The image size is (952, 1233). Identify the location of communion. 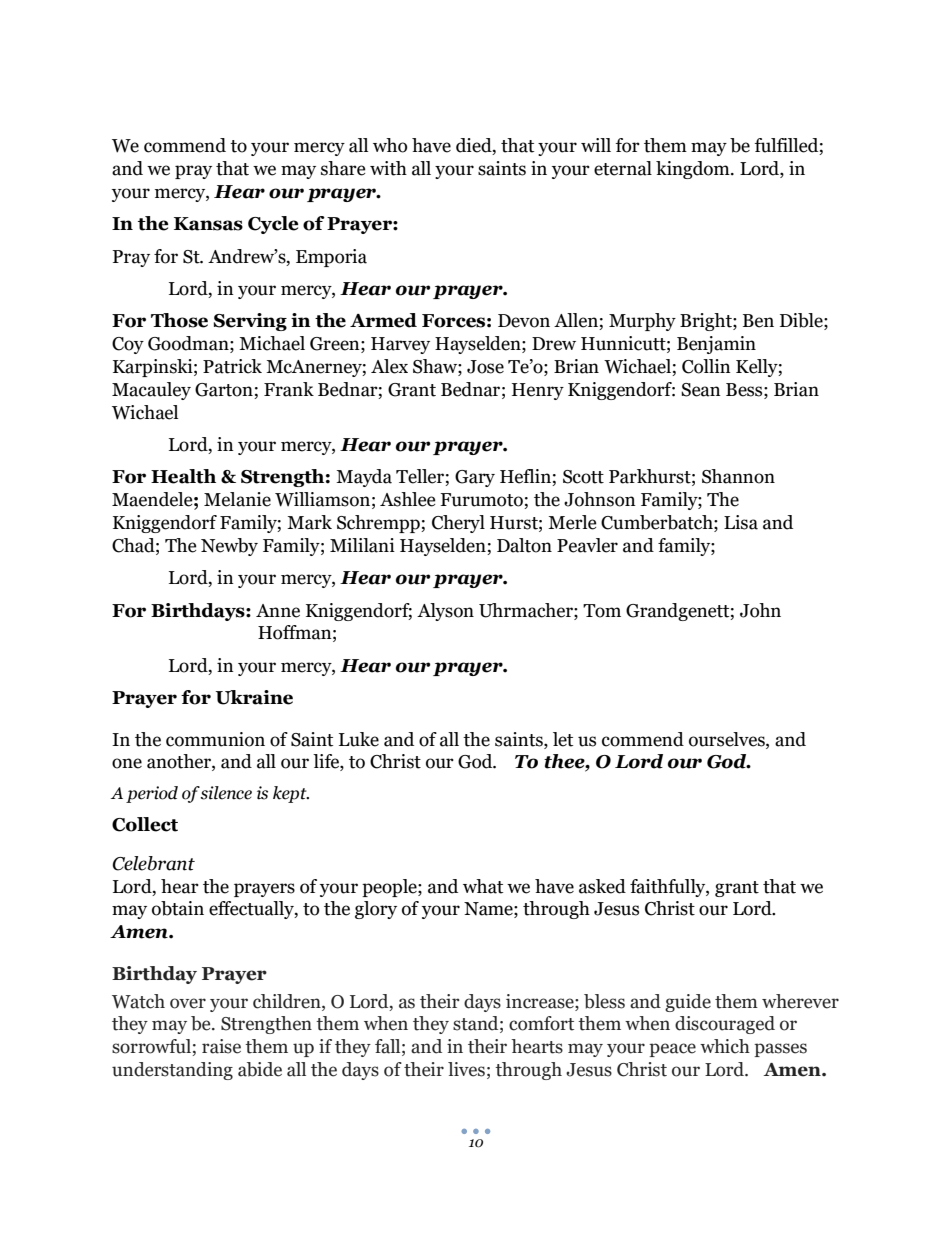
(215, 739).
